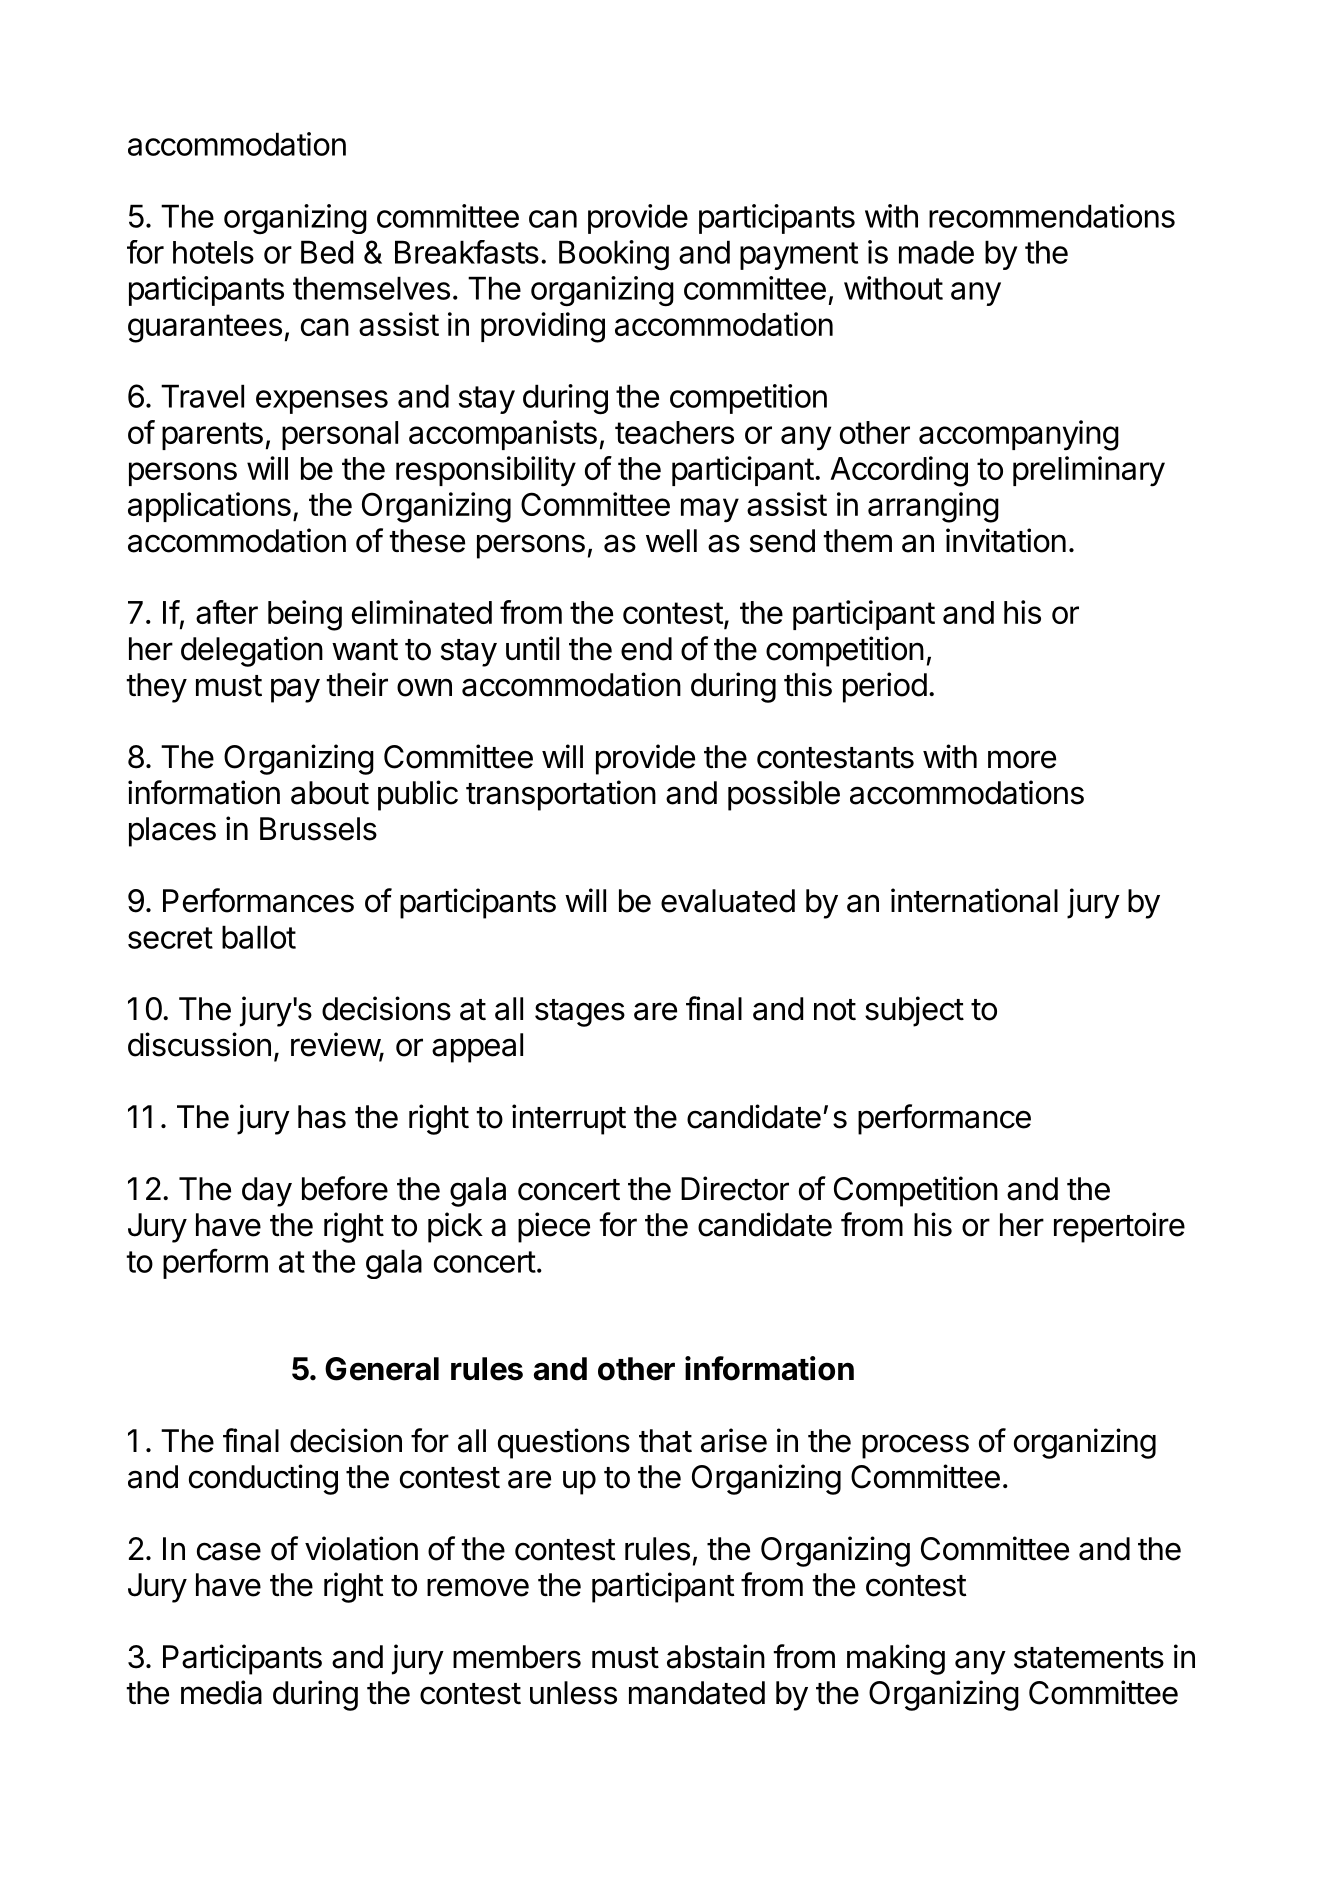 The width and height of the screenshot is (1328, 1879). Describe the element at coordinates (1006, 540) in the screenshot. I see `invitation` at that location.
